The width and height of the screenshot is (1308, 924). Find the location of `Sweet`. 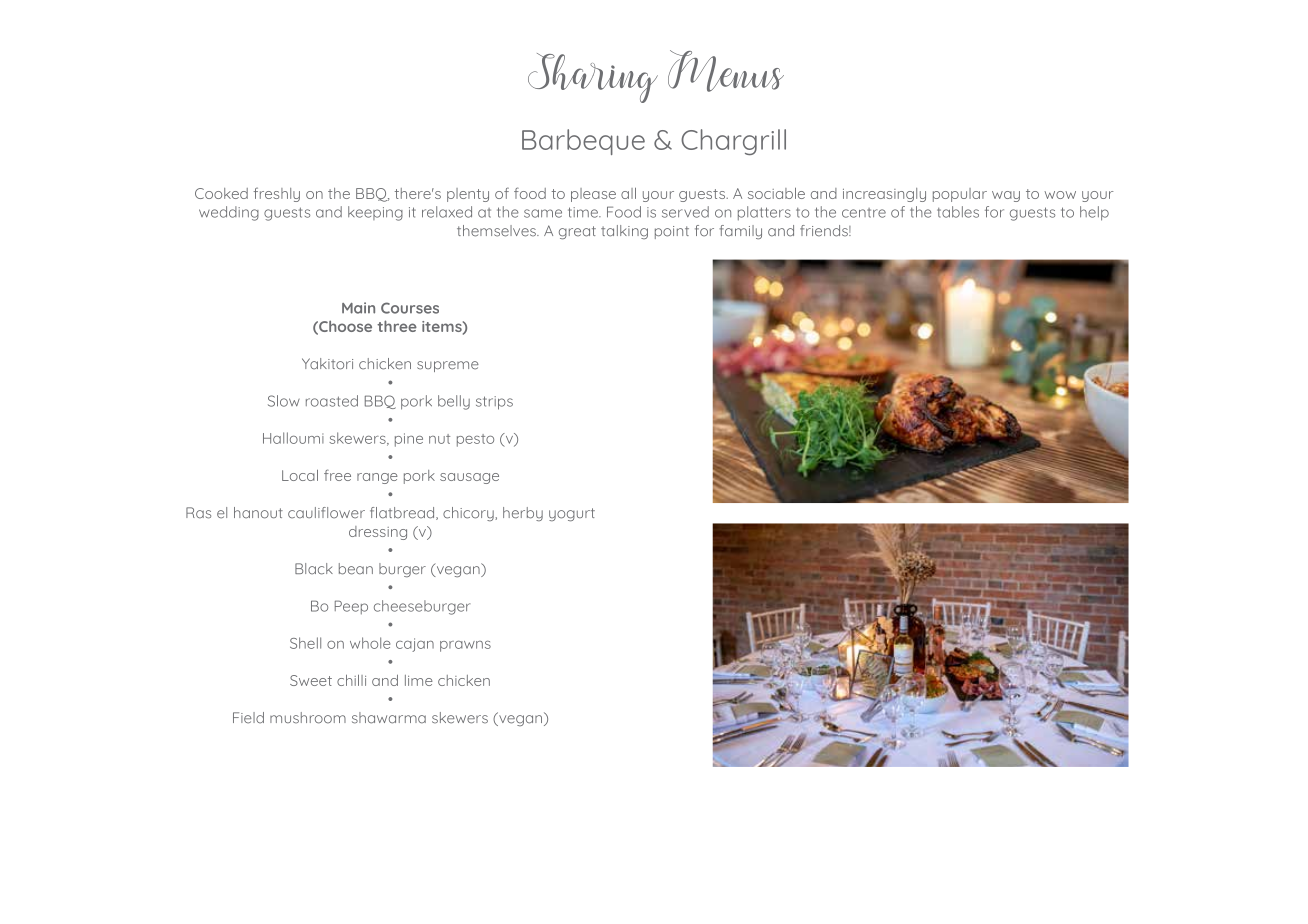

Sweet is located at coordinates (311, 680).
